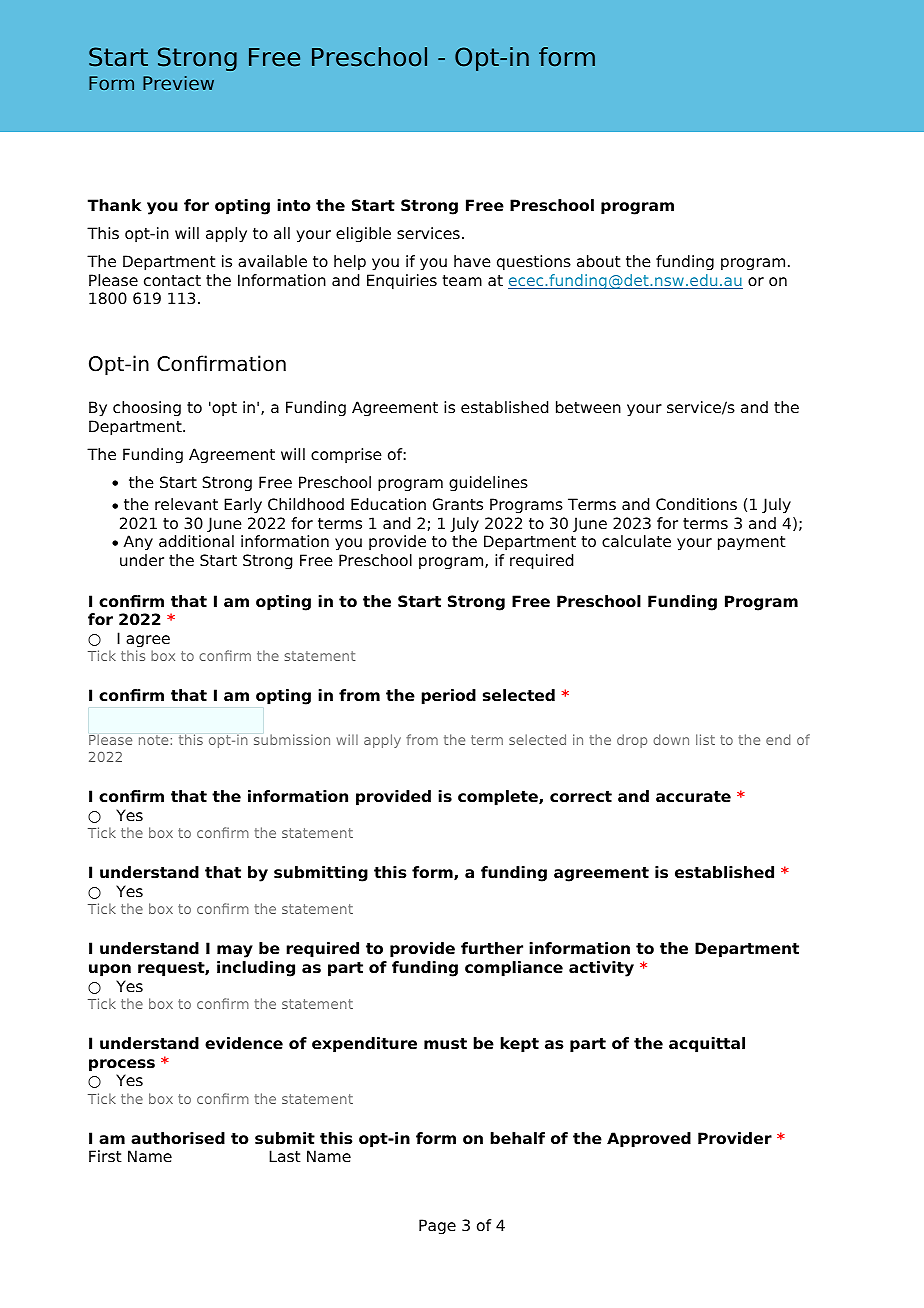  Describe the element at coordinates (492, 948) in the screenshot. I see `further` at that location.
